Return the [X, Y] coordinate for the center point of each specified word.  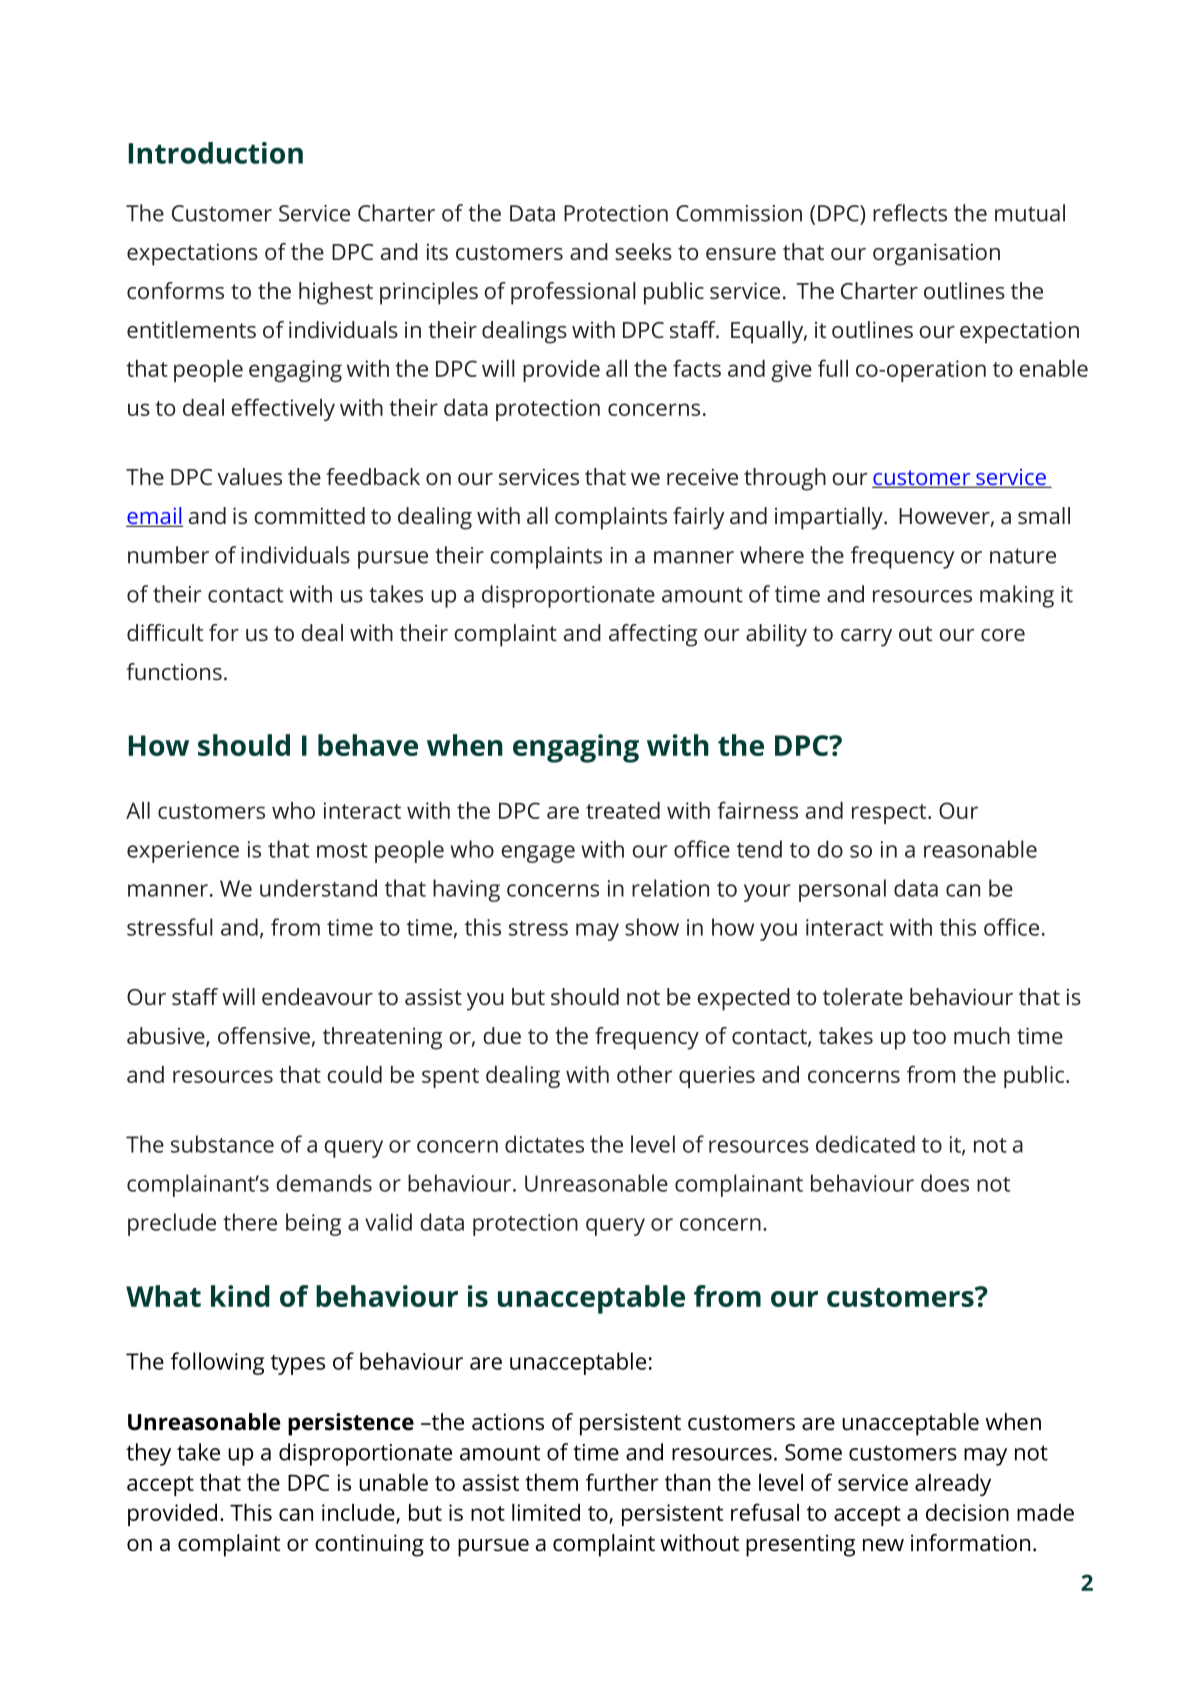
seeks [643, 251]
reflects [910, 213]
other [644, 1074]
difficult [165, 632]
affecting [653, 635]
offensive [264, 1035]
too [929, 1036]
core [1003, 635]
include [359, 1513]
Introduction [216, 153]
